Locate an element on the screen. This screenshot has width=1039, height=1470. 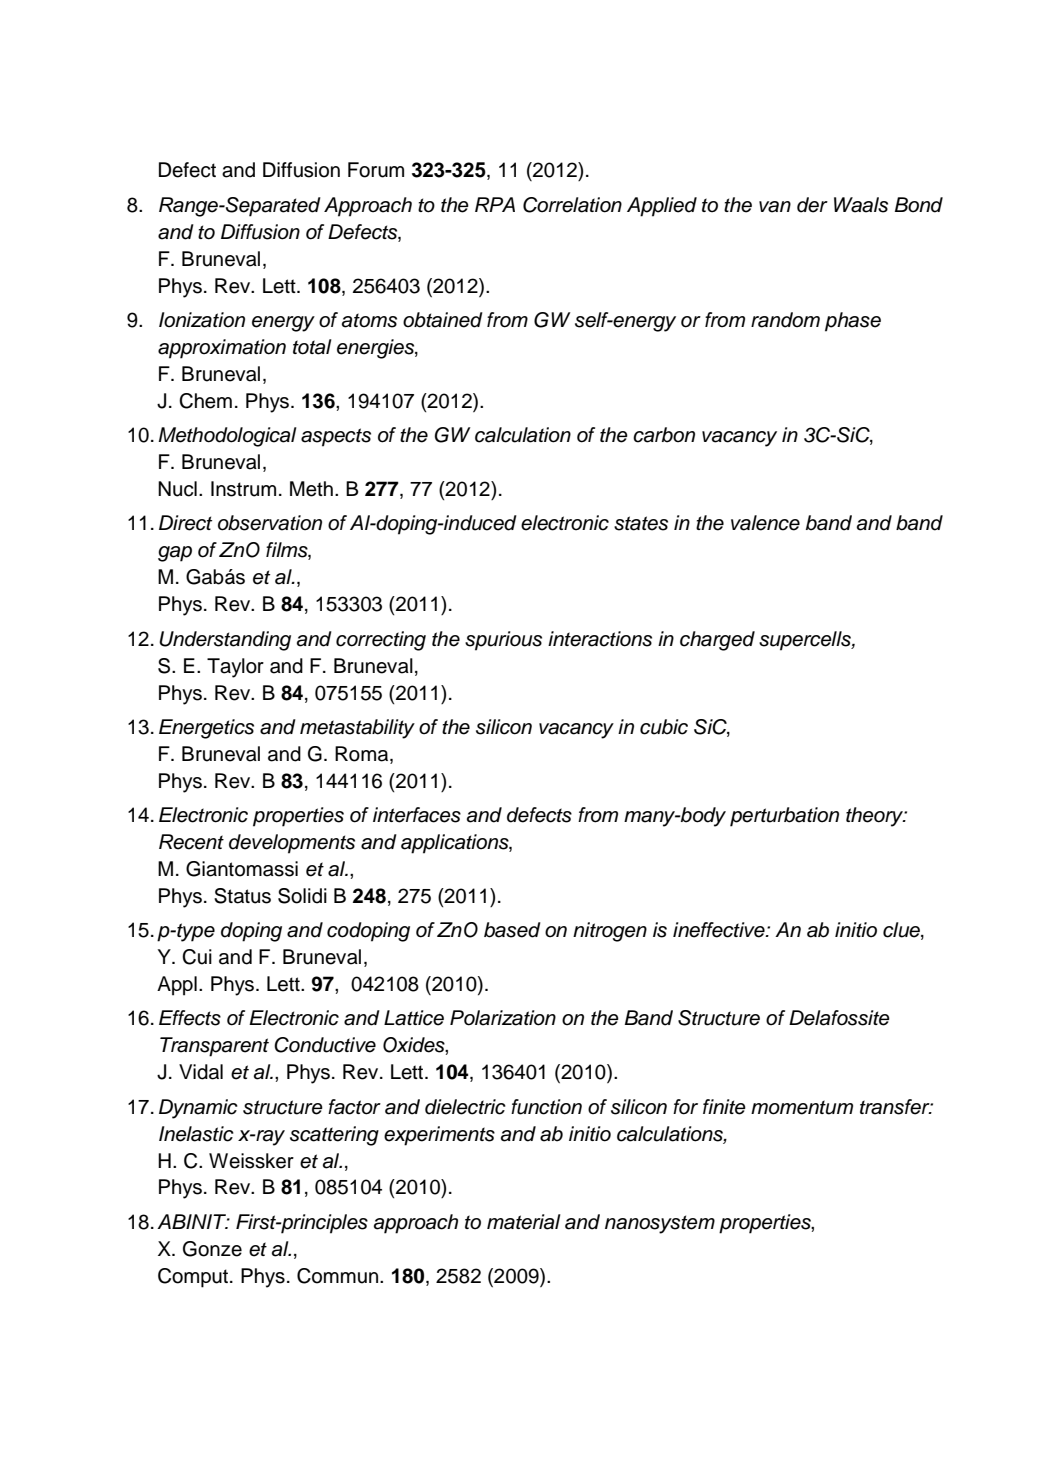
Energetics is located at coordinates (206, 729).
